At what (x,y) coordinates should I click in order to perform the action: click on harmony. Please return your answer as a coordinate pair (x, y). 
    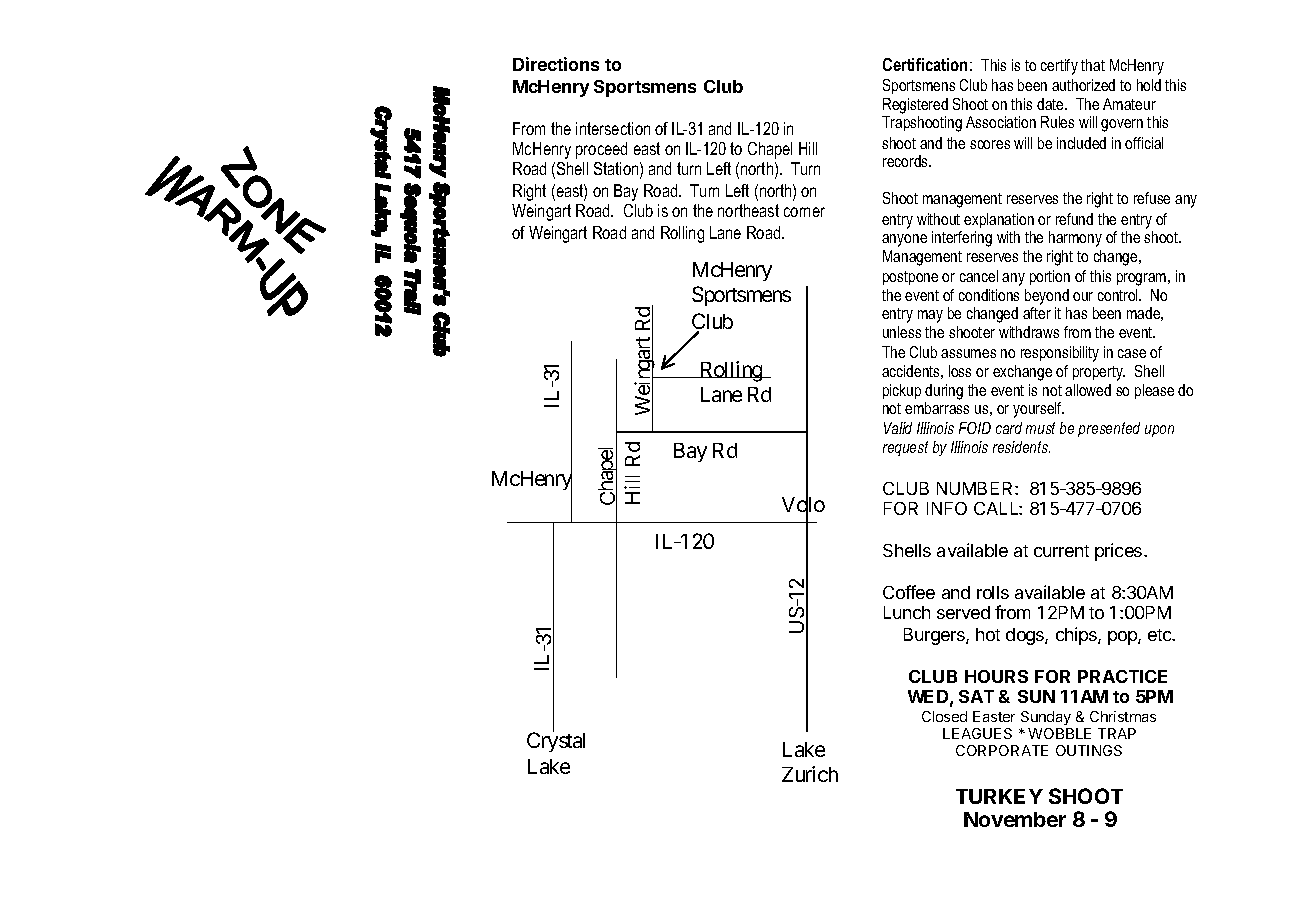
    Looking at the image, I should click on (1075, 239).
